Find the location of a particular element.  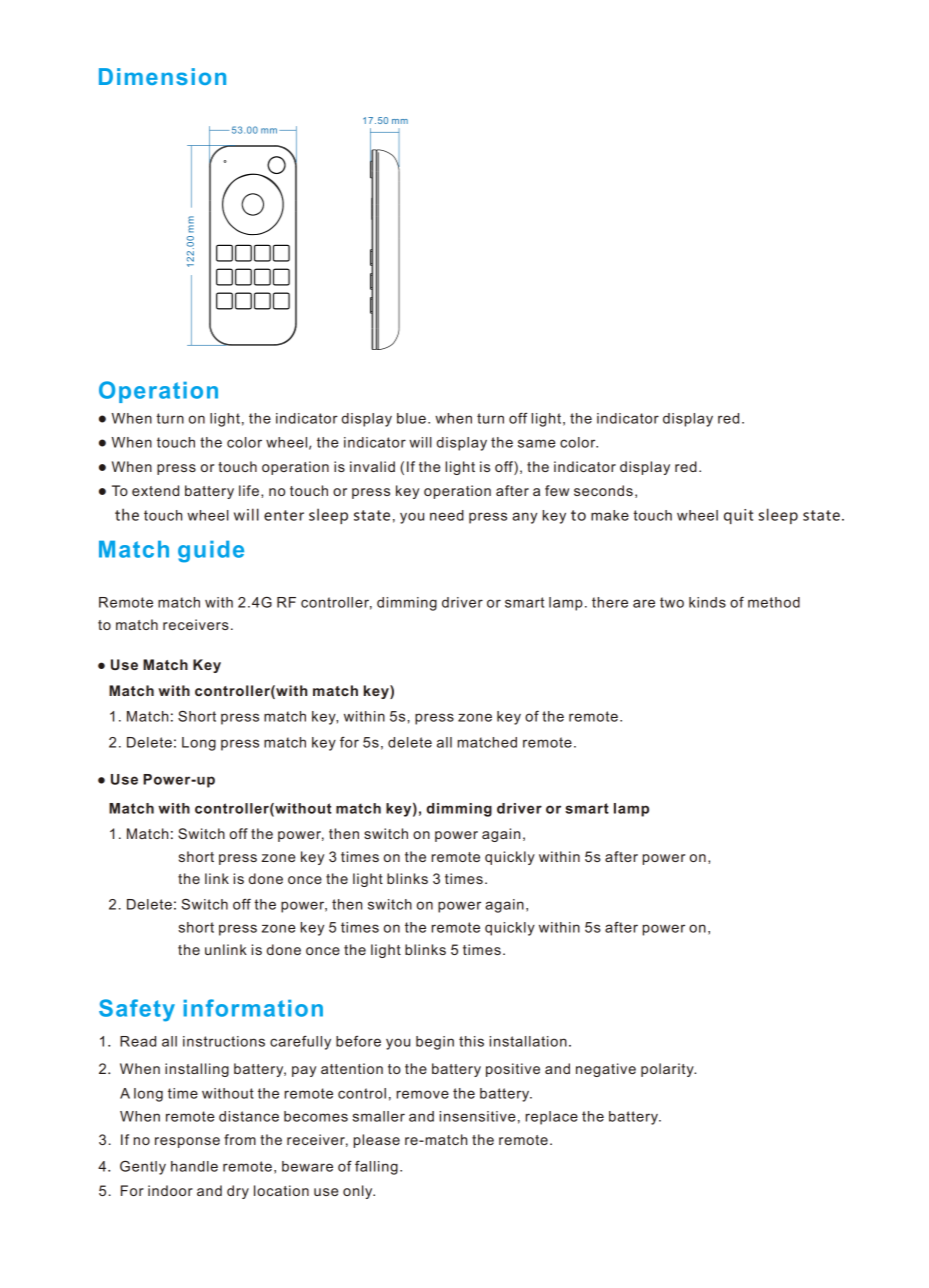

Dimension is located at coordinates (162, 76).
